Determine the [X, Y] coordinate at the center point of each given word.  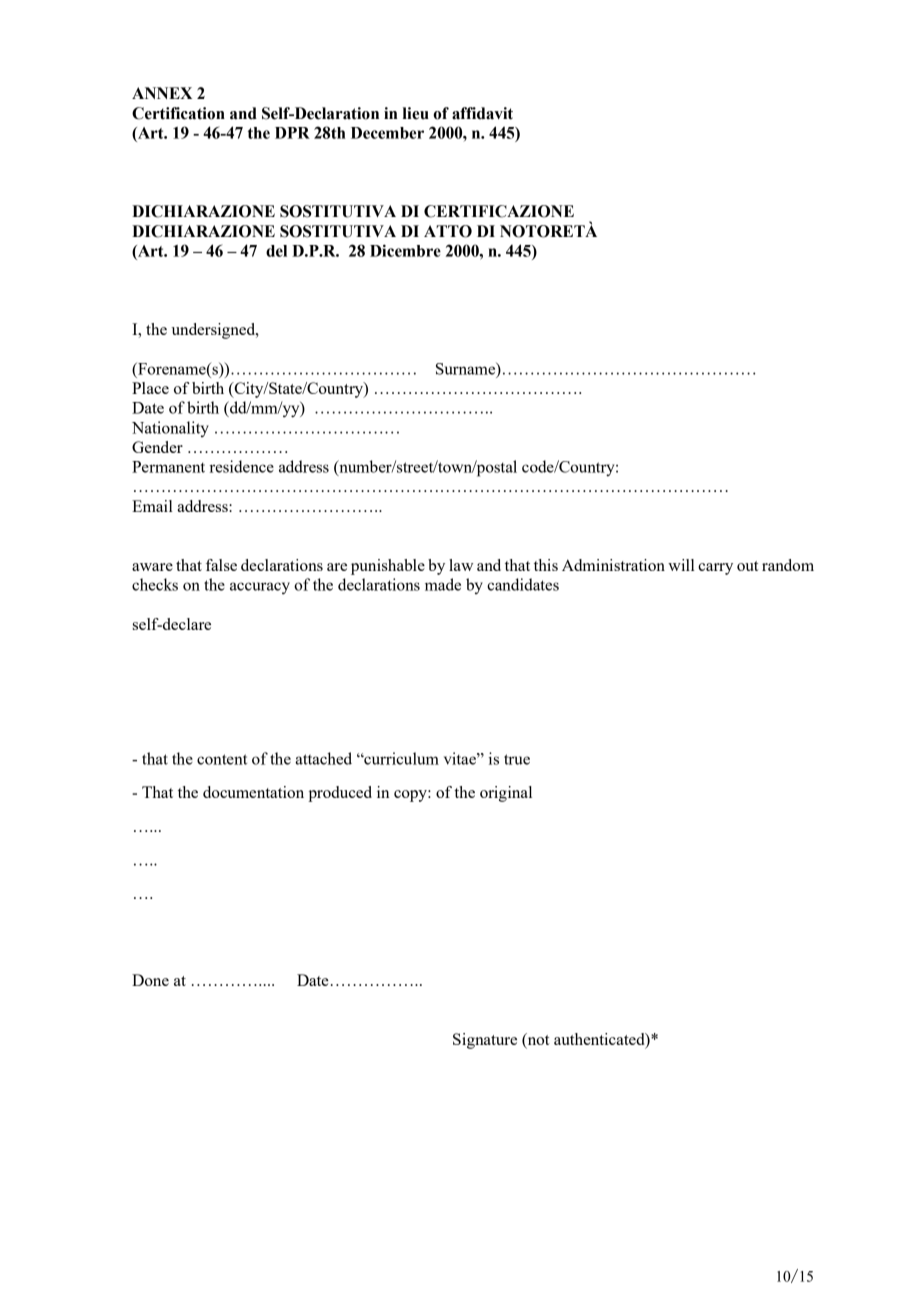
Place [150, 388]
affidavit [482, 113]
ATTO [448, 231]
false [221, 565]
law [461, 565]
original [506, 794]
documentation [253, 792]
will [681, 565]
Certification [178, 113]
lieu [416, 113]
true [517, 759]
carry [715, 569]
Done [150, 980]
